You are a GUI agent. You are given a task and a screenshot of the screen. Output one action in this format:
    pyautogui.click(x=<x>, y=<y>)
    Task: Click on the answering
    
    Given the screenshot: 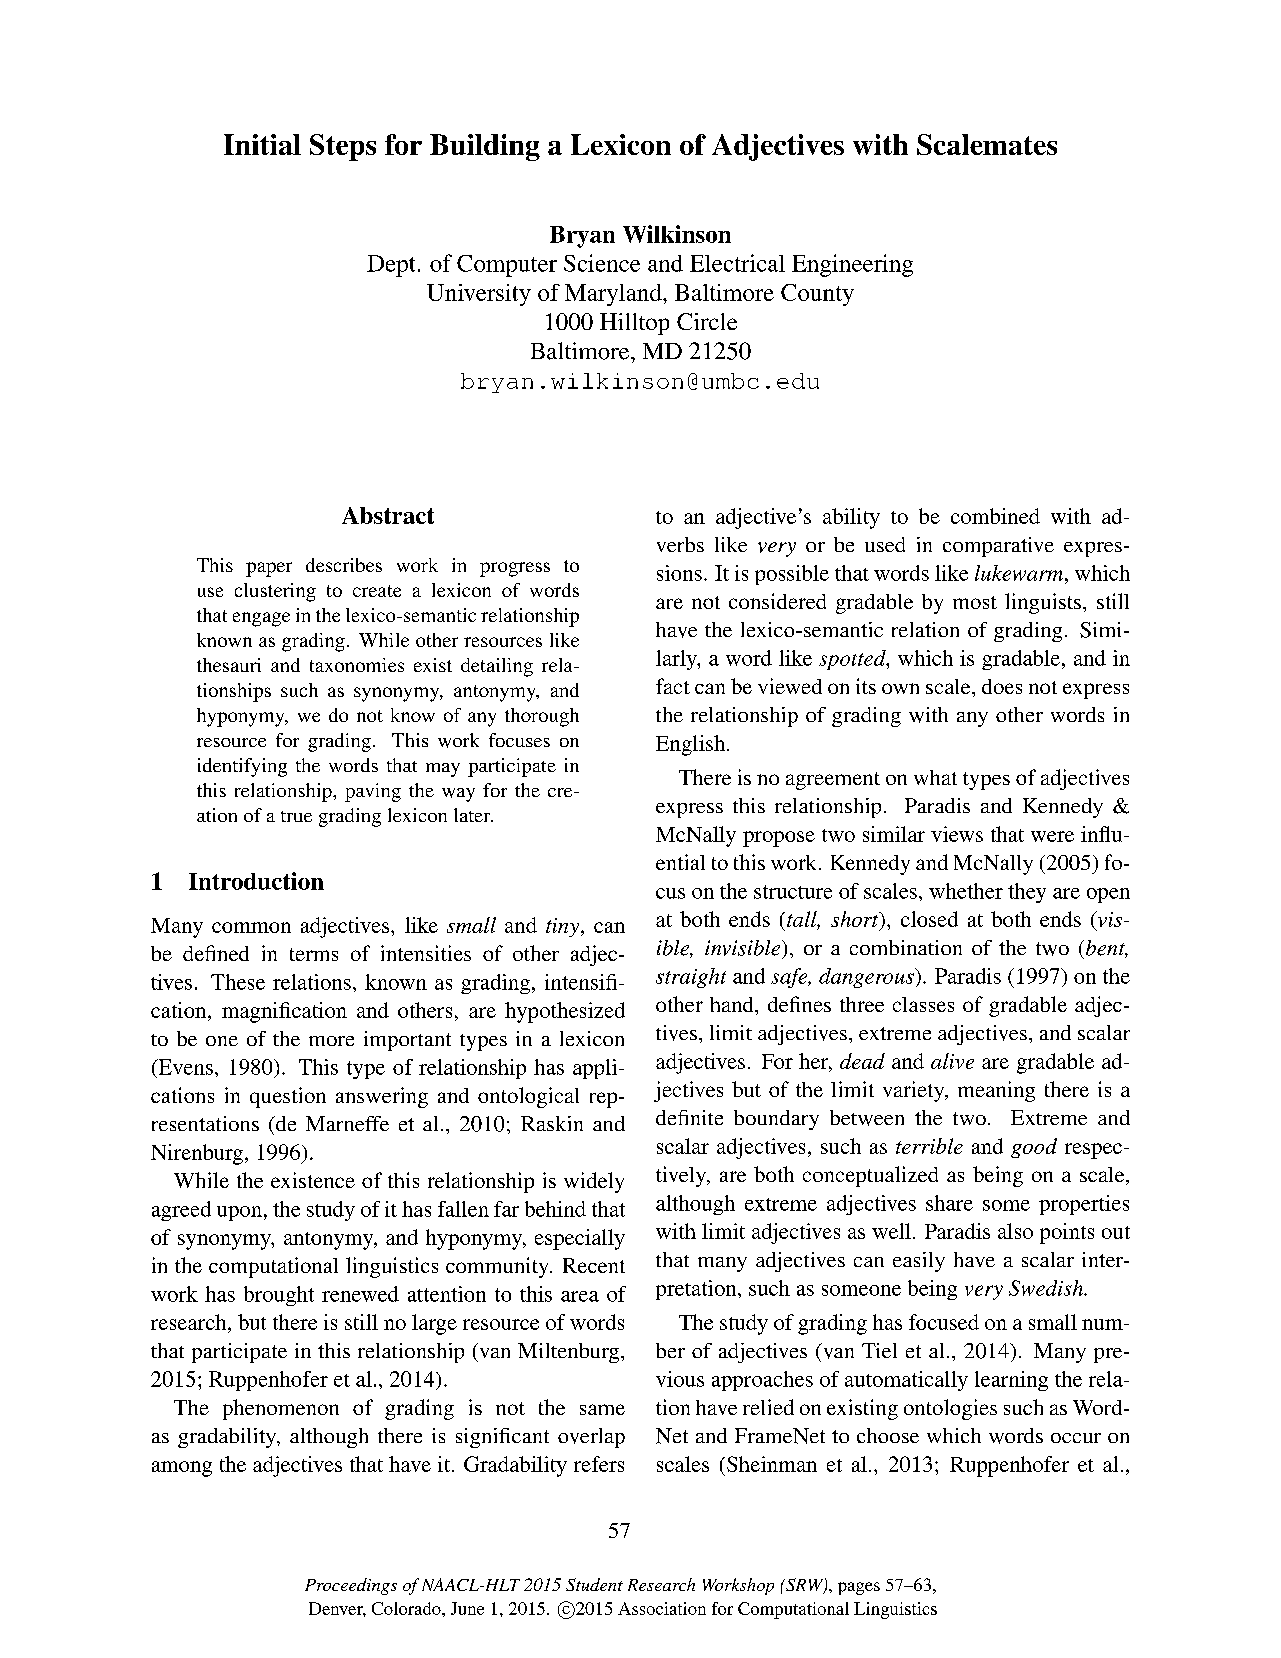 What is the action you would take?
    pyautogui.click(x=382, y=1097)
